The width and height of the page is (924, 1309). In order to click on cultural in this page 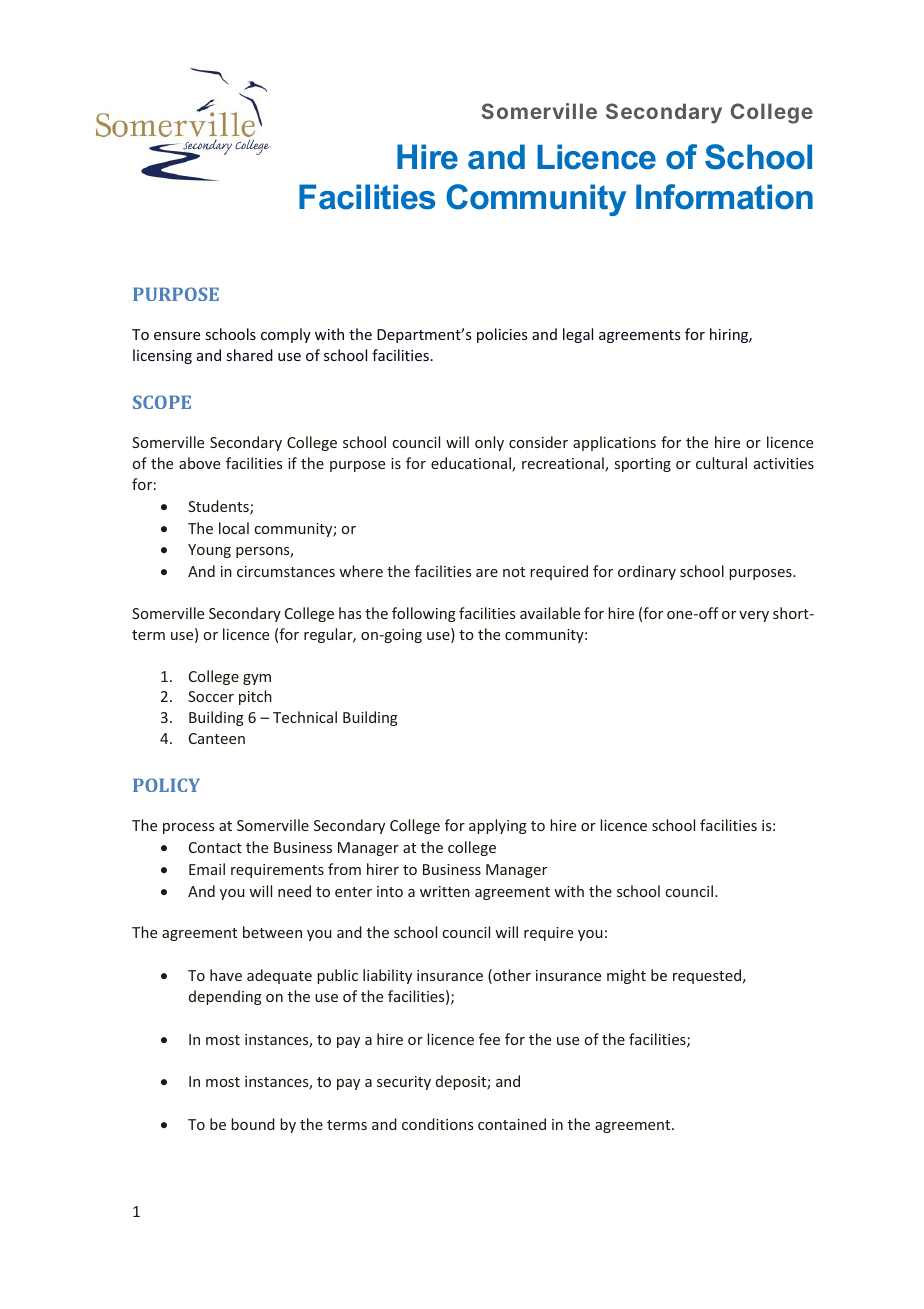, I will do `click(721, 463)`.
